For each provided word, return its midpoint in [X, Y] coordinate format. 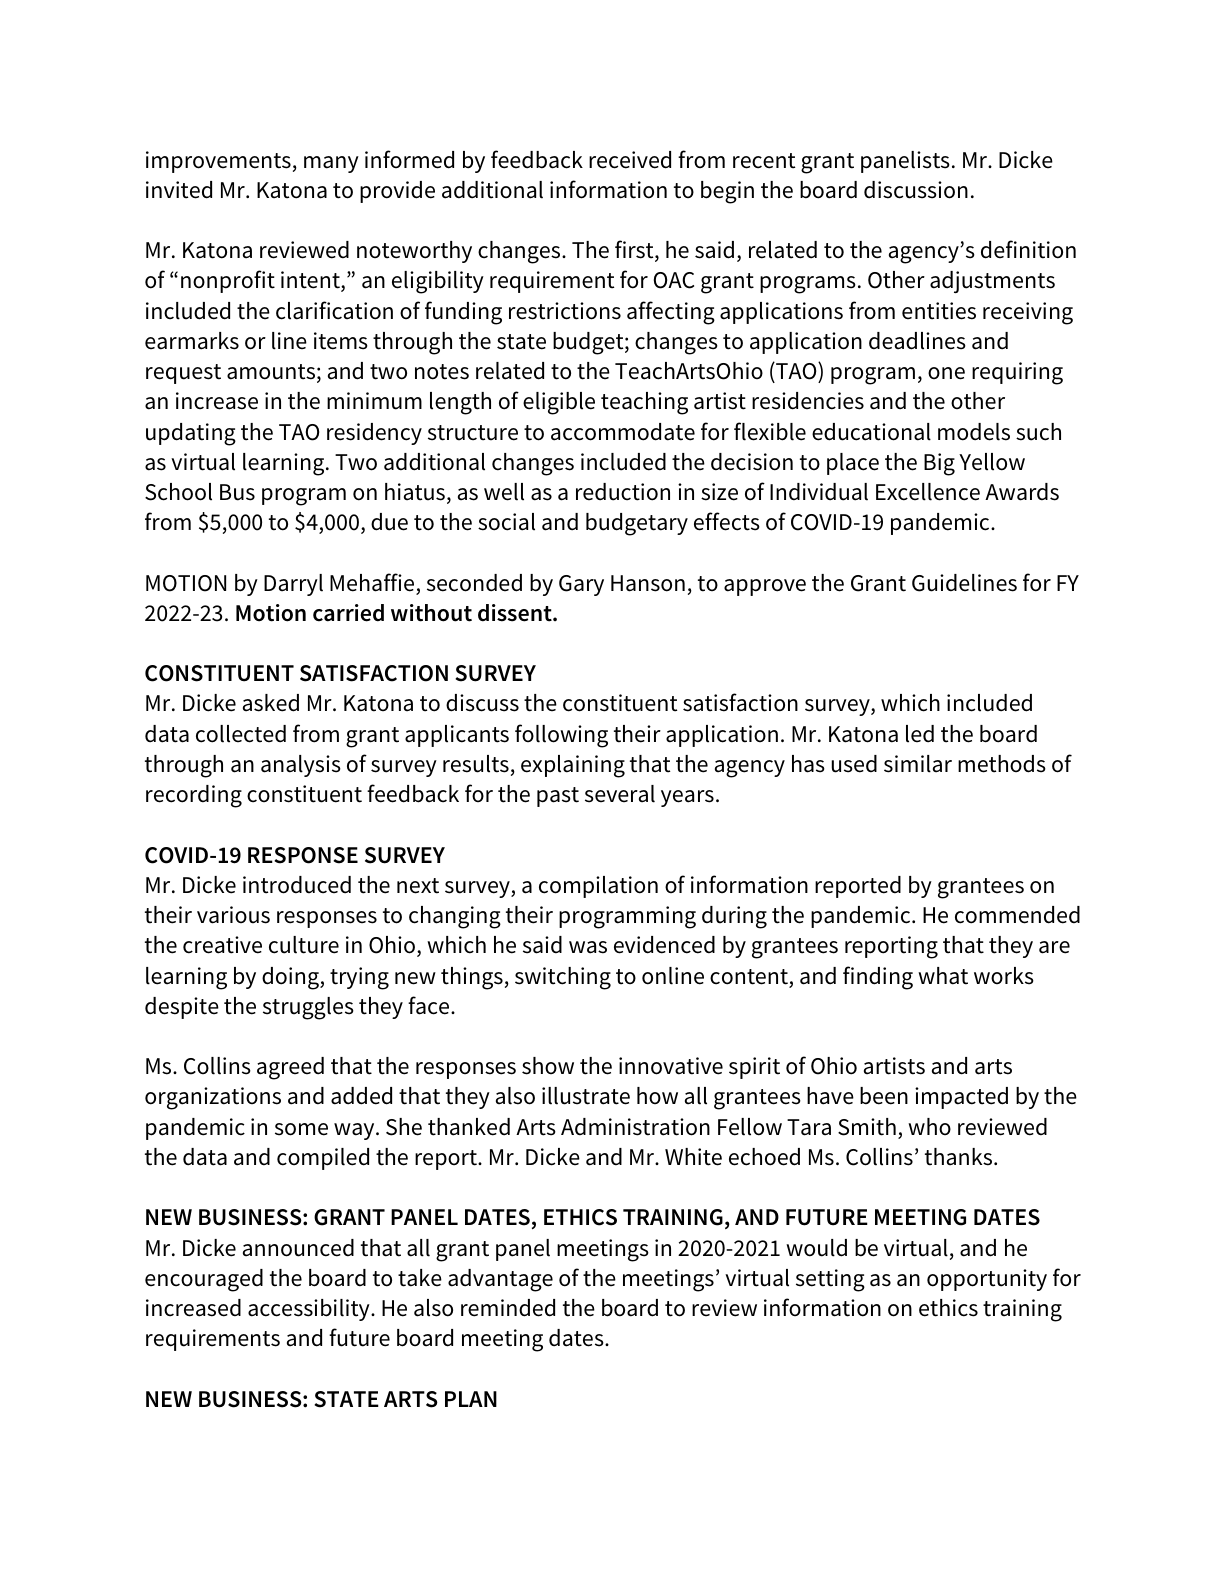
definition [1028, 249]
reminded [508, 1308]
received [630, 160]
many [331, 164]
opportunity [987, 1280]
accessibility [310, 1310]
